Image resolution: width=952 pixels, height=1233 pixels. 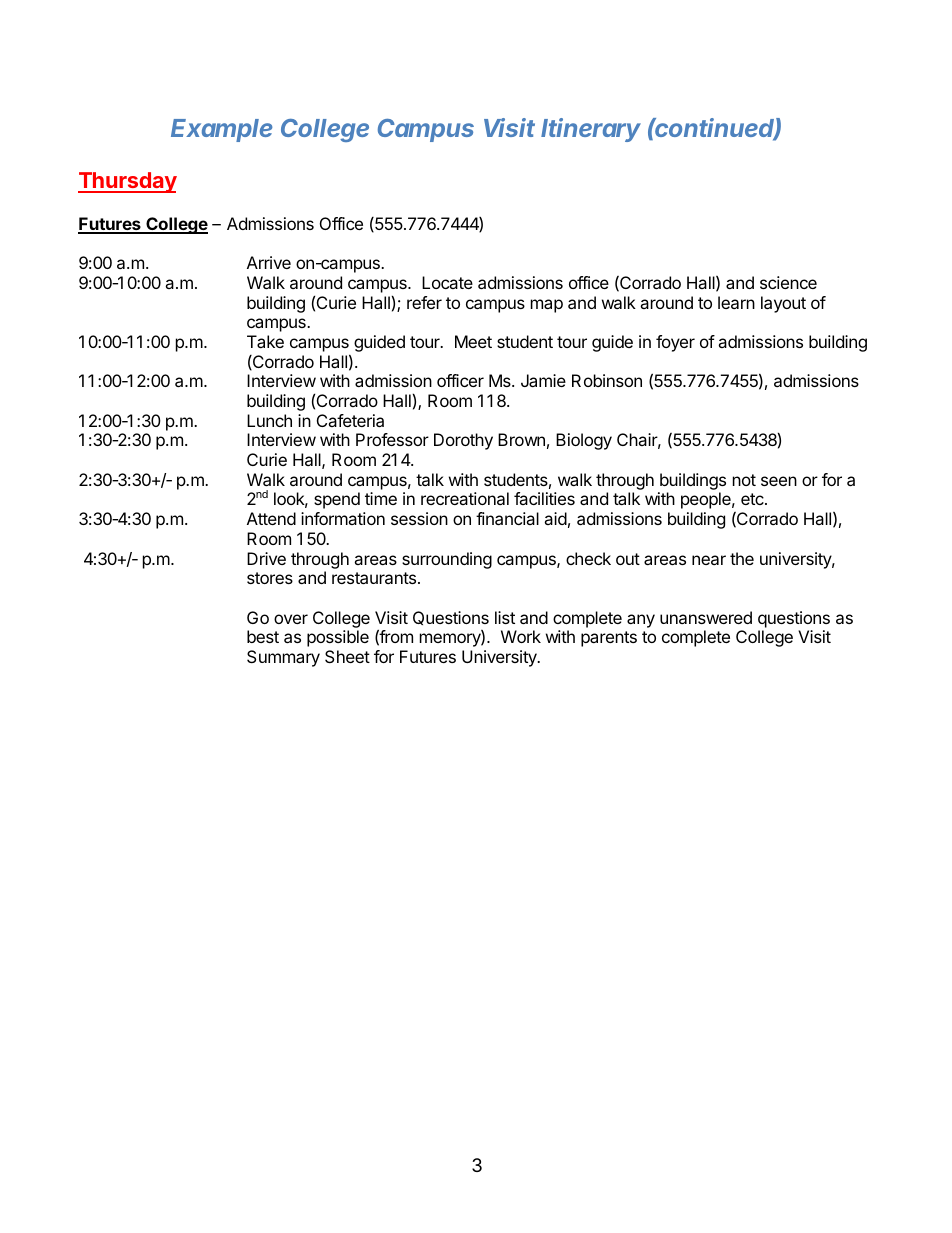 I want to click on Arrive, so click(x=269, y=262).
